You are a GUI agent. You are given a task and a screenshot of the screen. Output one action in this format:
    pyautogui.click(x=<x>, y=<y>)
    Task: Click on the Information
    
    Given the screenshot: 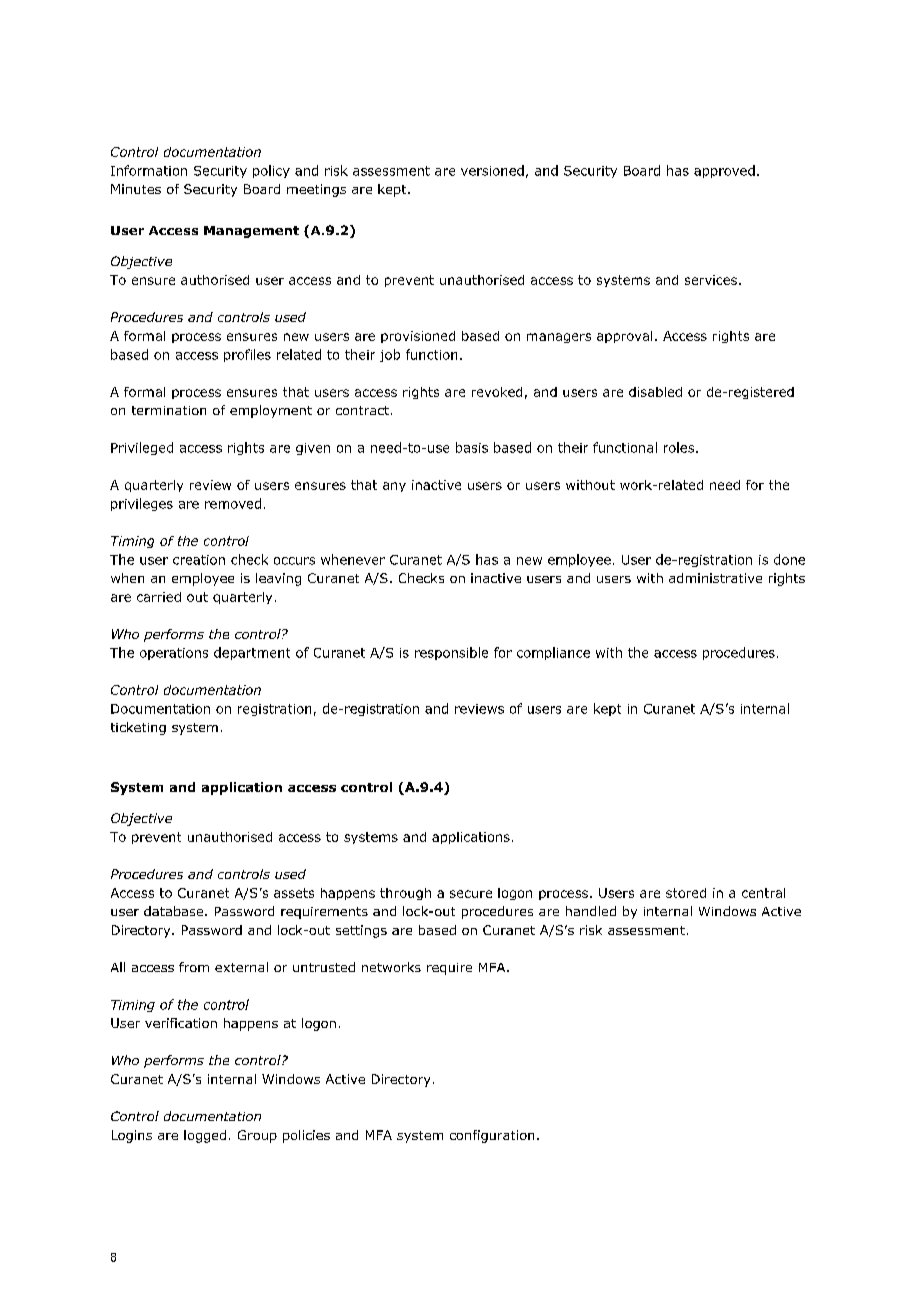 What is the action you would take?
    pyautogui.click(x=149, y=170)
